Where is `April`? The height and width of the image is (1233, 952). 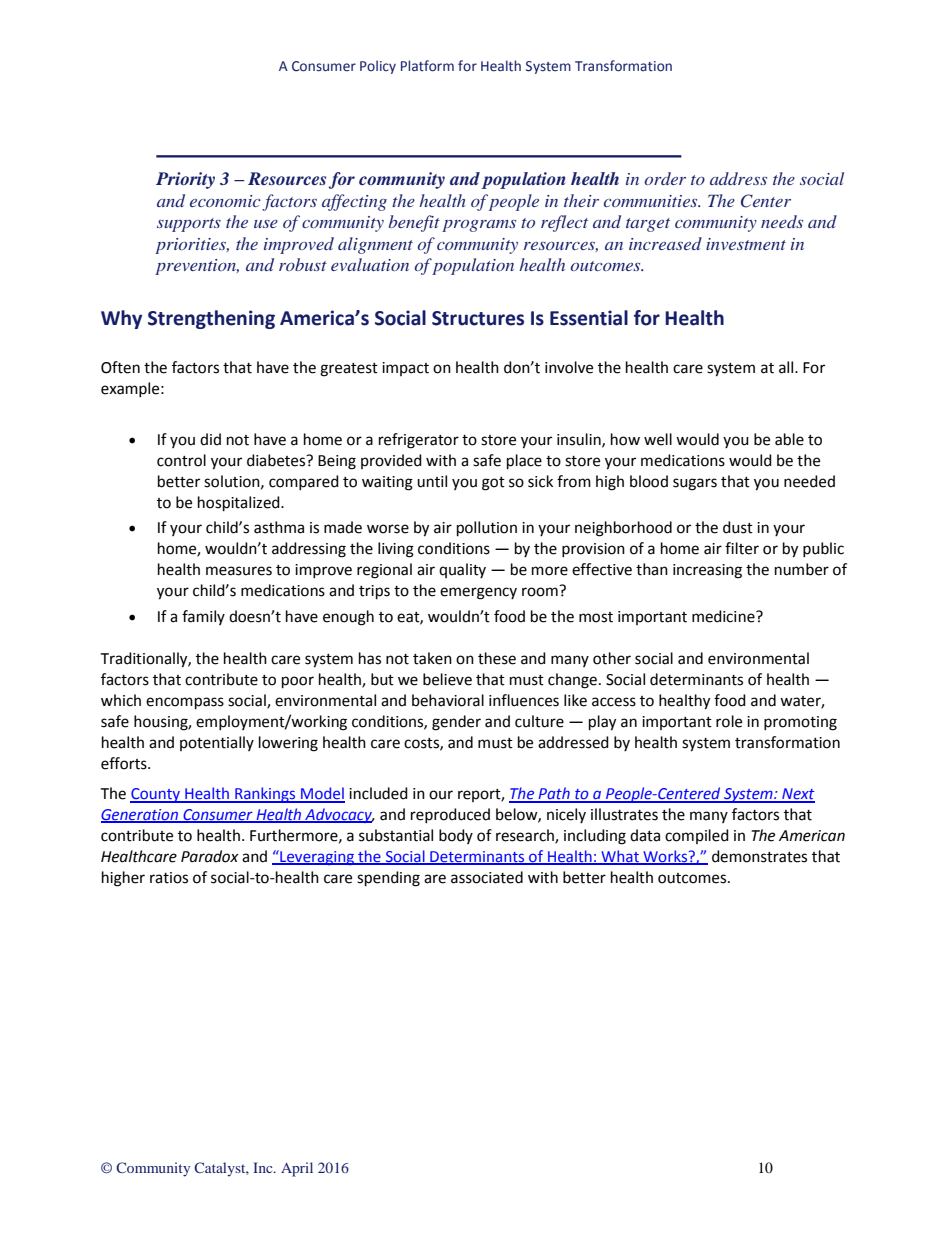 April is located at coordinates (297, 1169).
